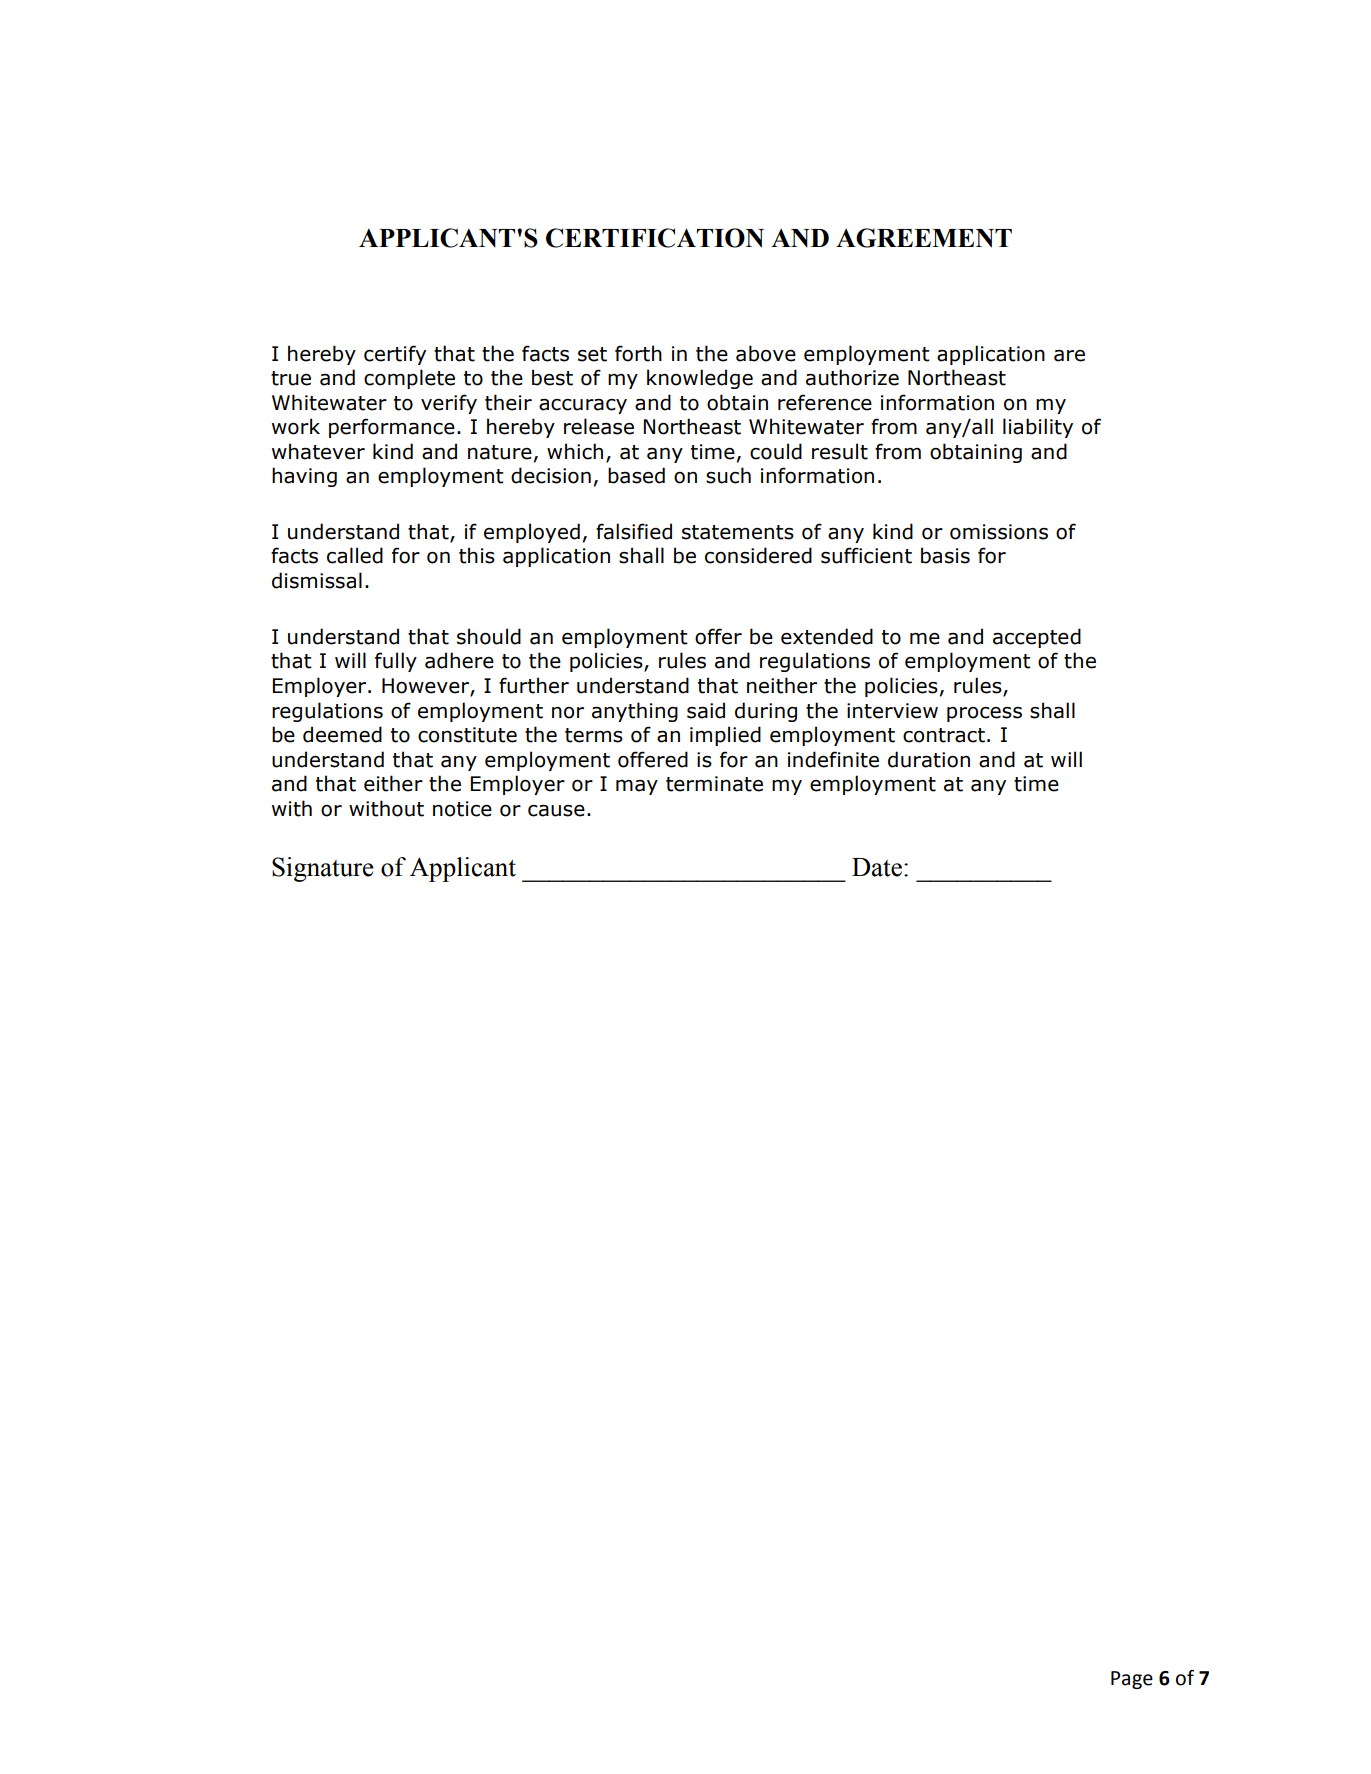 This screenshot has height=1774, width=1371. Describe the element at coordinates (395, 355) in the screenshot. I see `certify` at that location.
